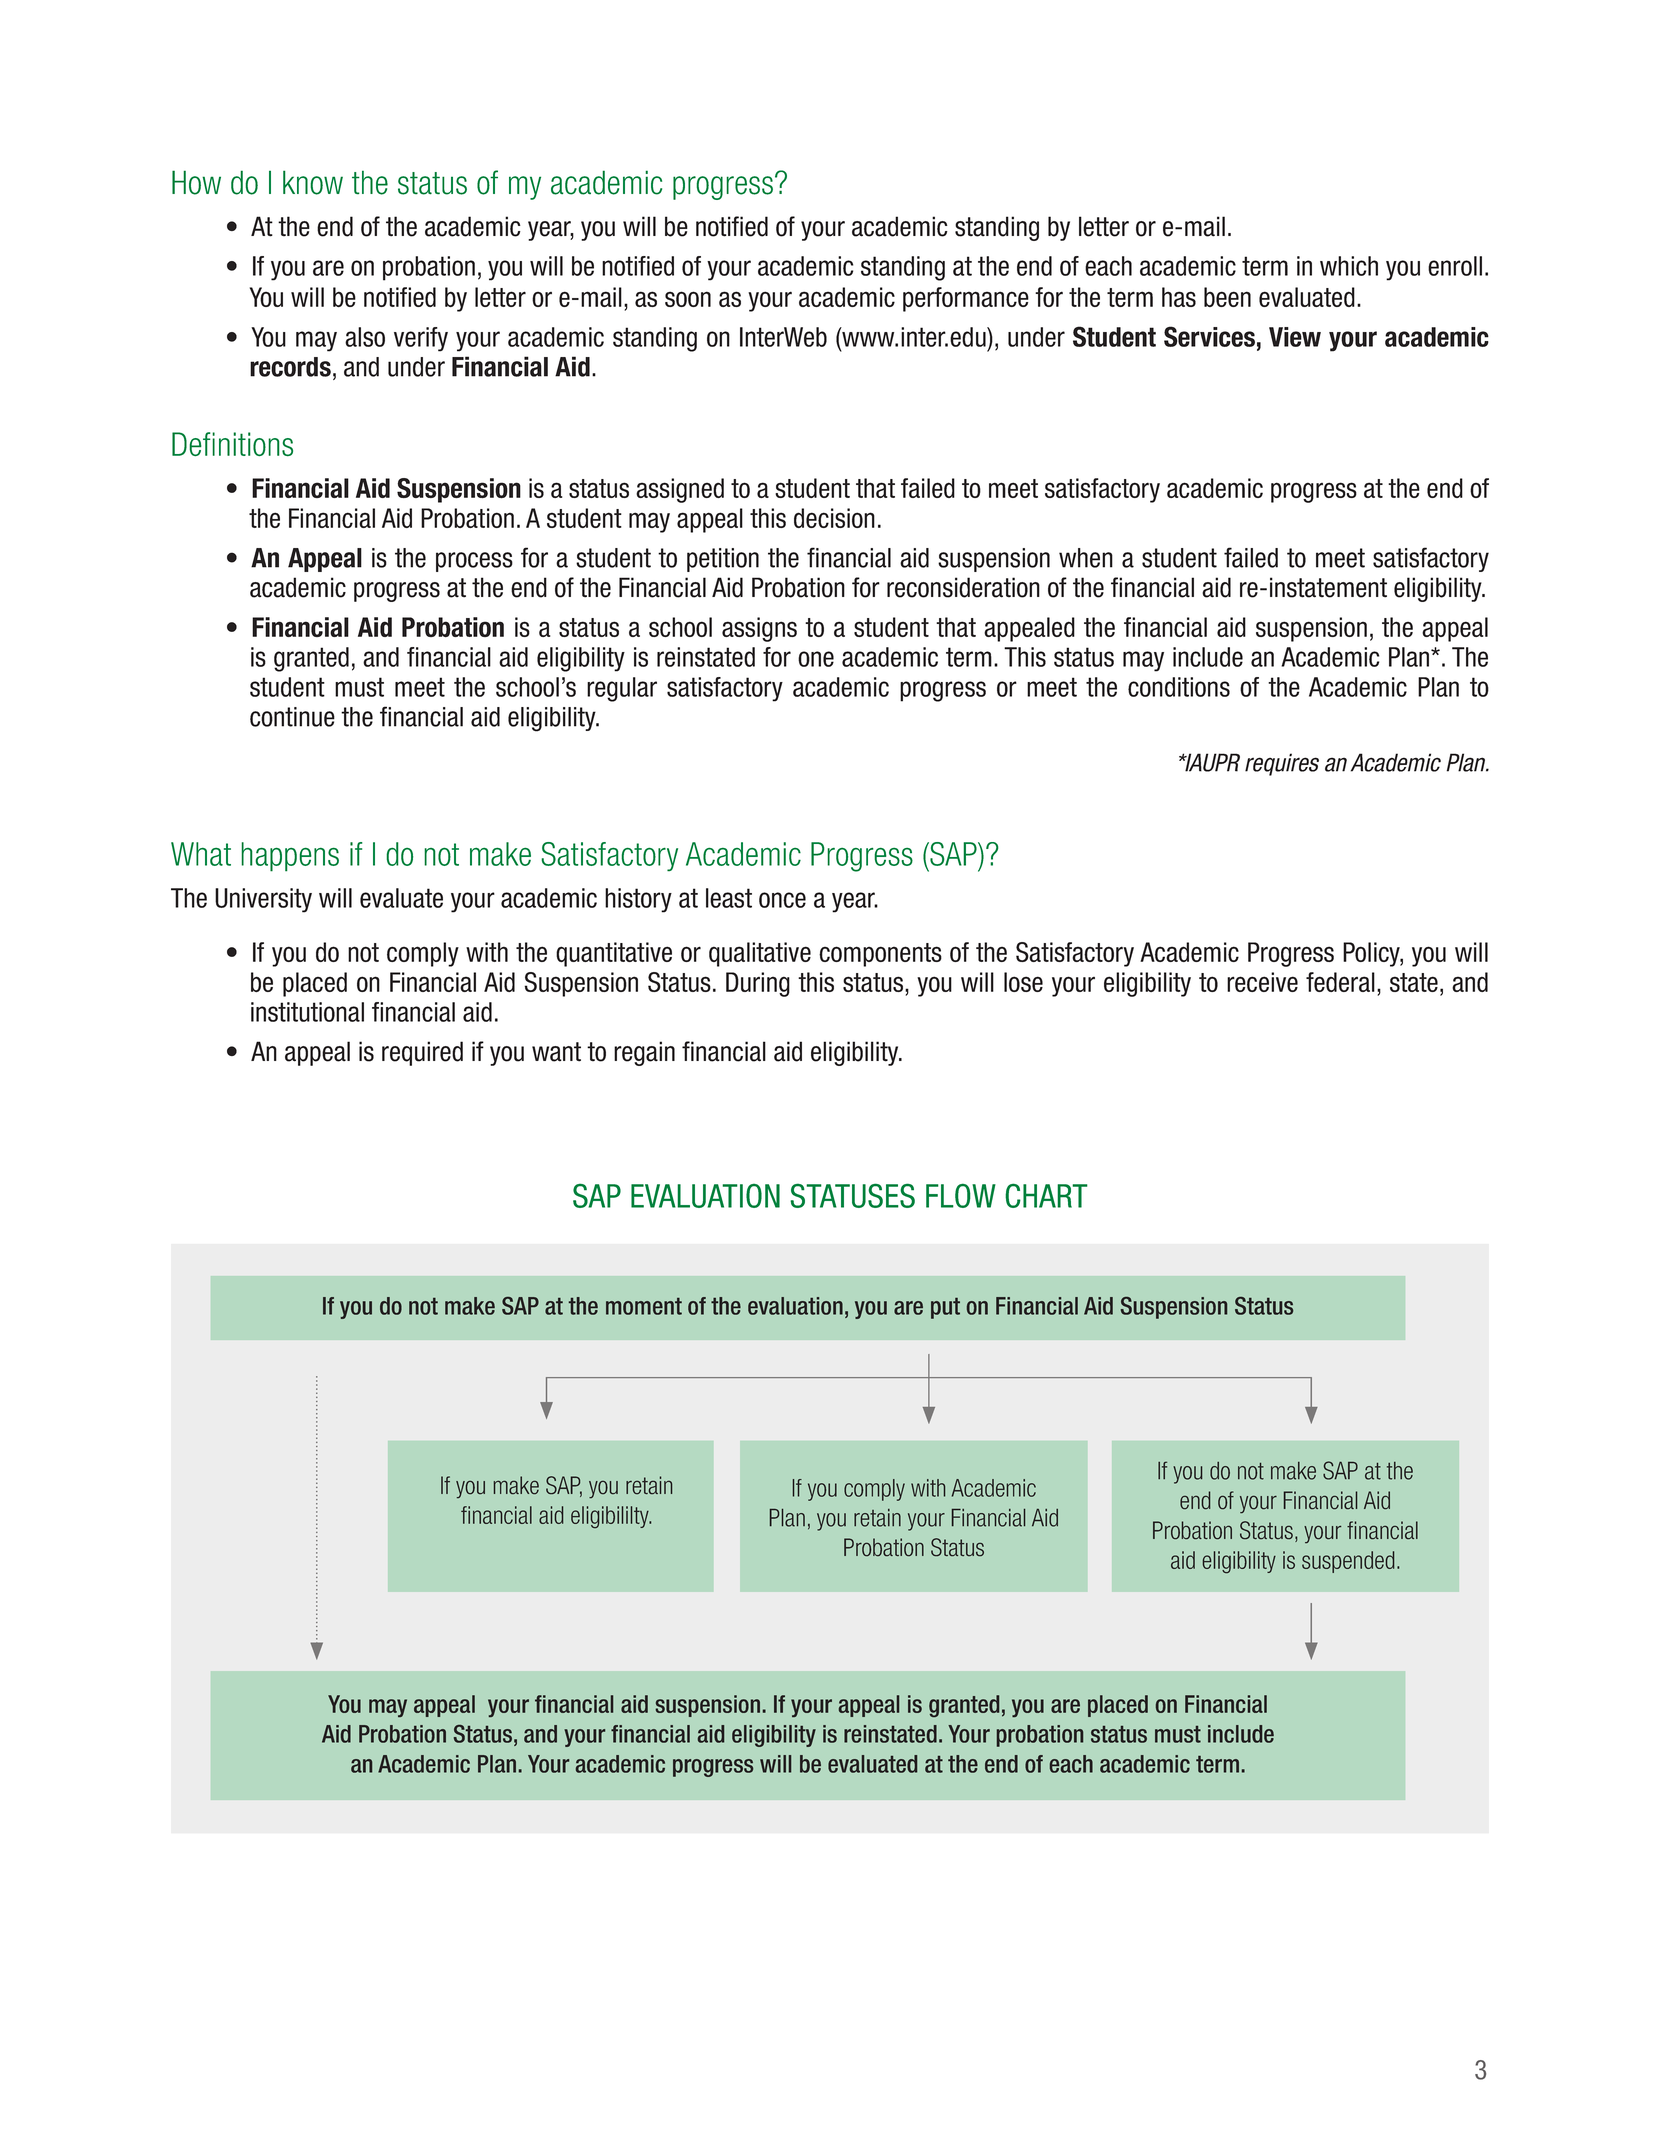  Describe the element at coordinates (782, 900) in the document. I see `once` at that location.
